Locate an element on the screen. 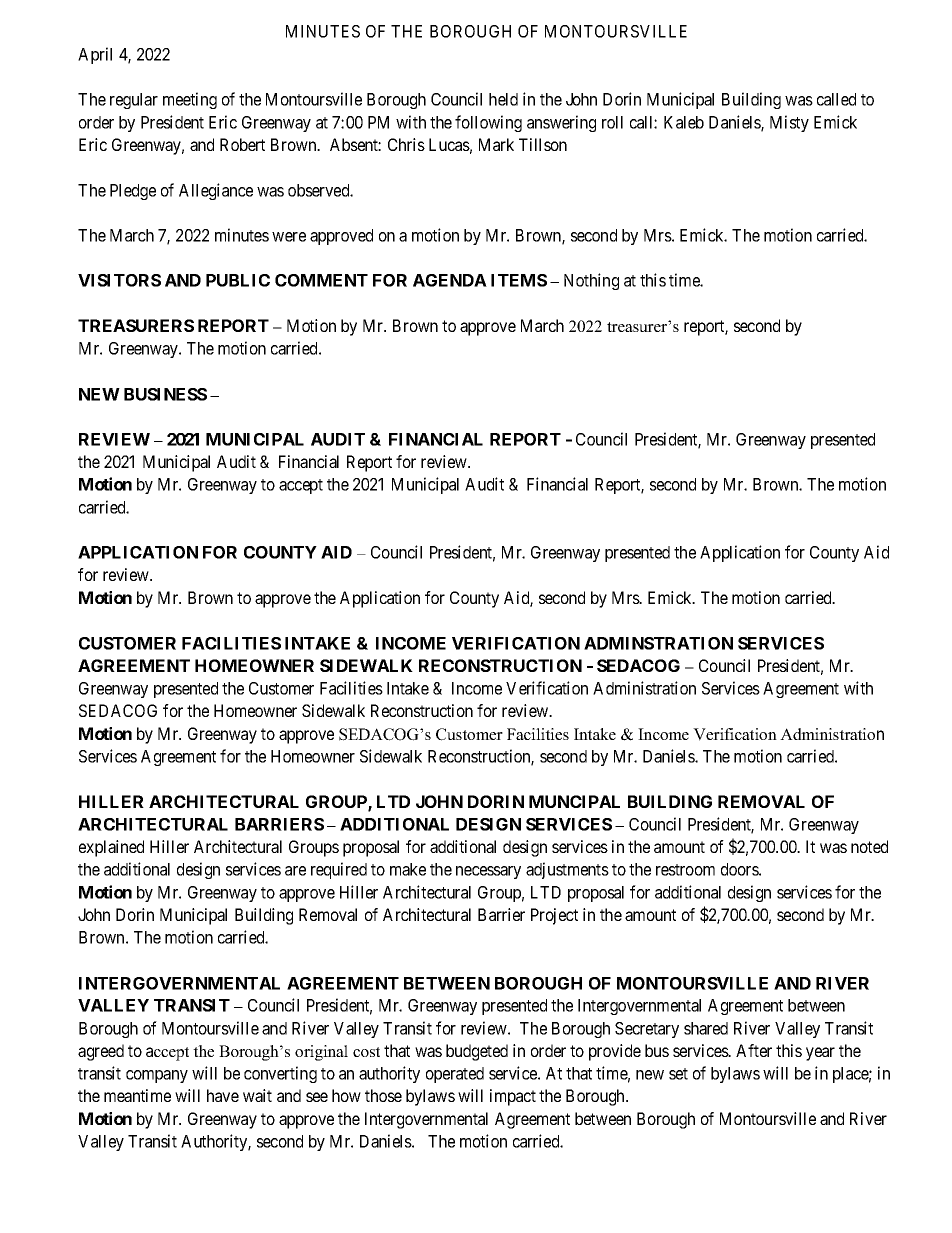 The width and height of the screenshot is (952, 1233). BUSINESS is located at coordinates (165, 394).
